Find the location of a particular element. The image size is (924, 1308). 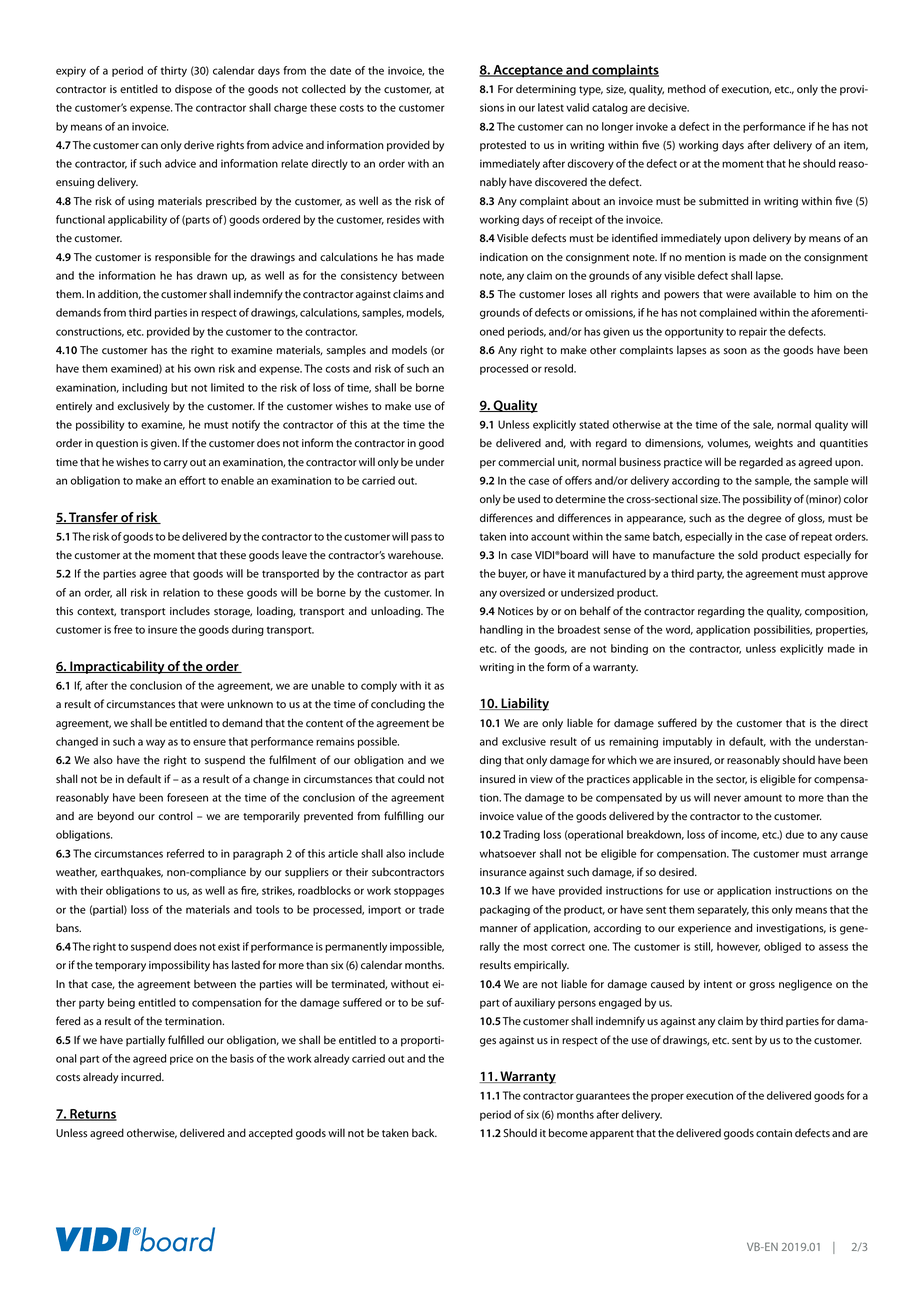

sale is located at coordinates (763, 425).
